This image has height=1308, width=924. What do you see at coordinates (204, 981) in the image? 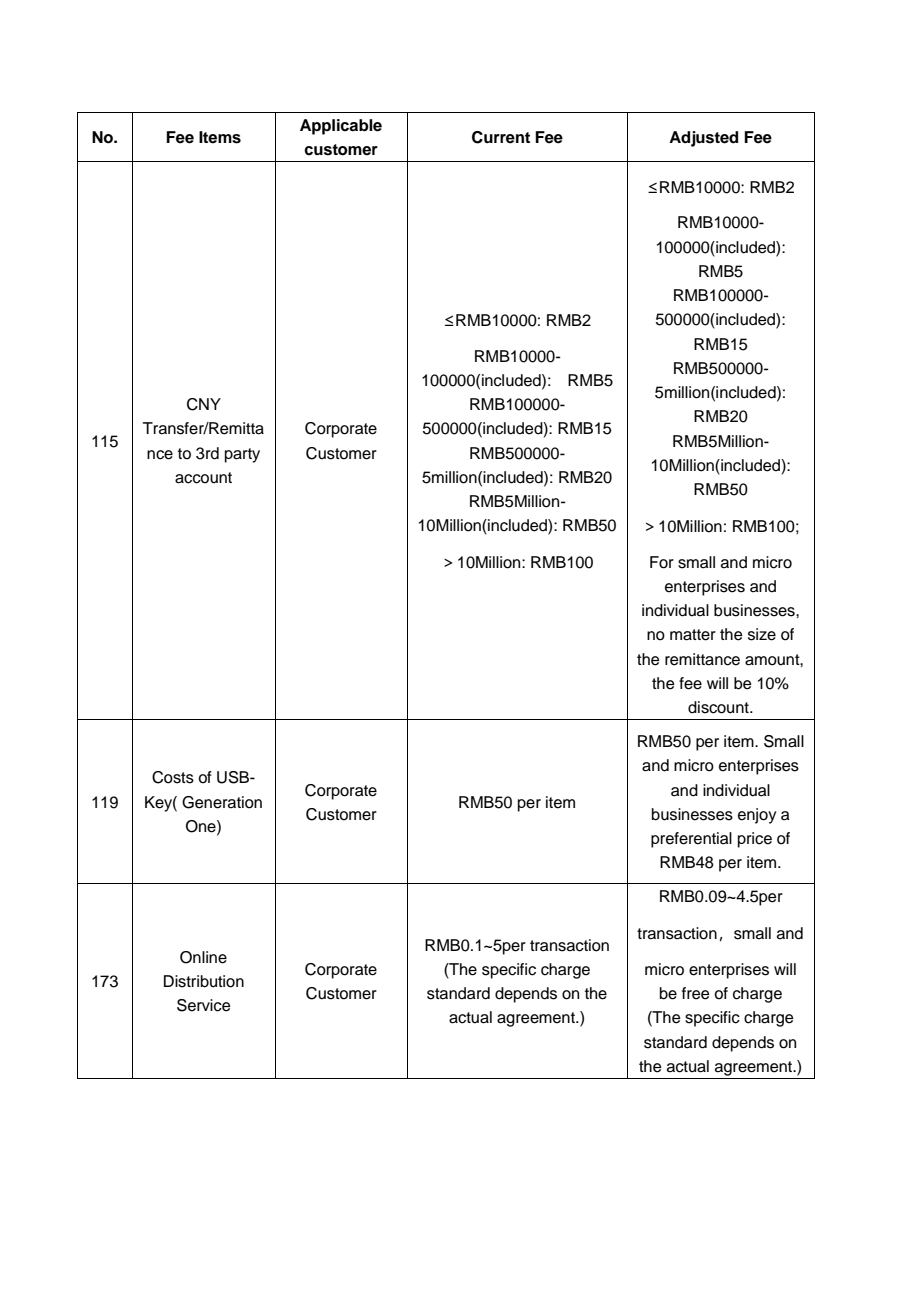
I see `Distribution` at bounding box center [204, 981].
